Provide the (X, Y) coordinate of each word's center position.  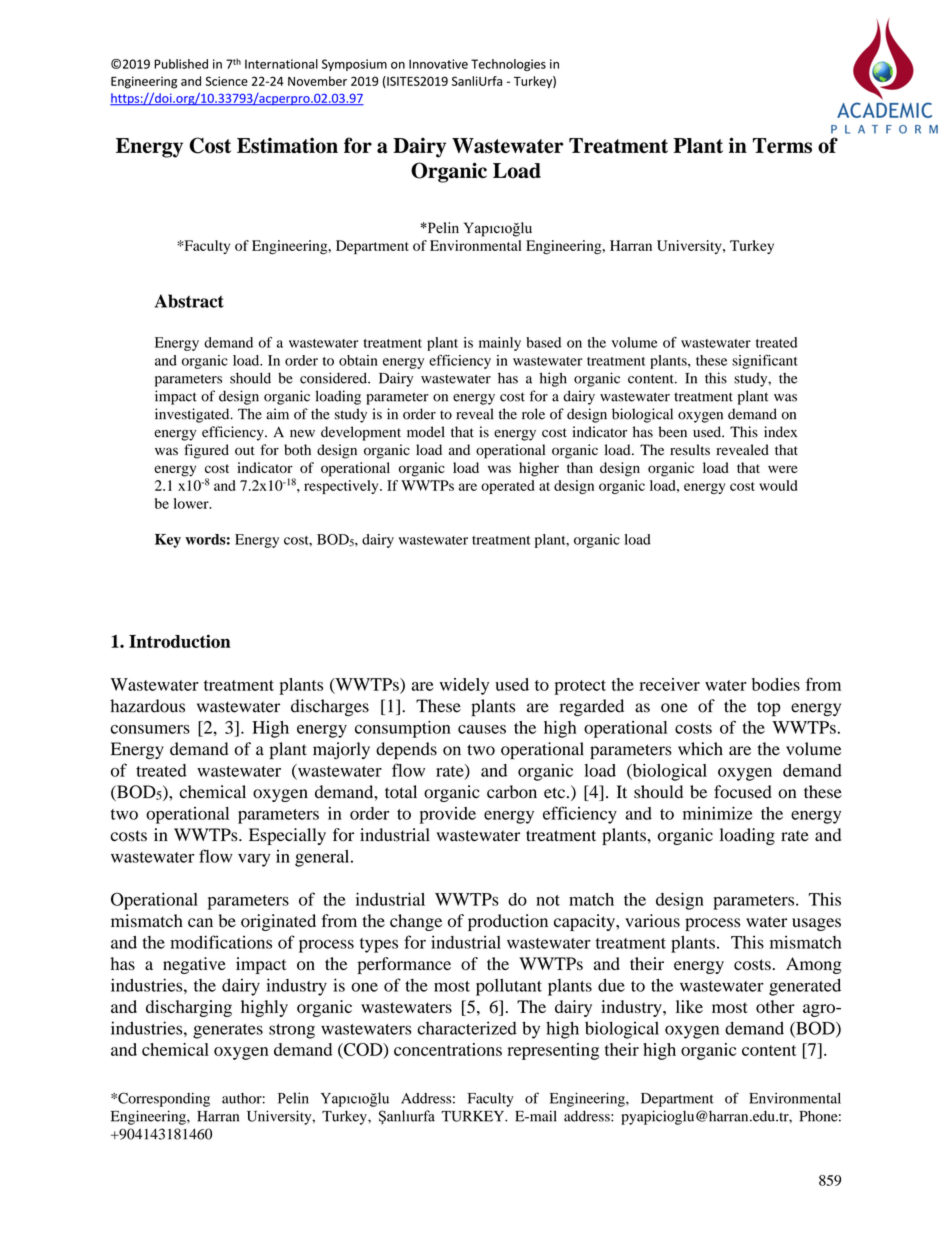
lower (192, 503)
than (580, 467)
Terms (782, 146)
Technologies (508, 65)
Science (227, 81)
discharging (189, 1008)
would (778, 485)
